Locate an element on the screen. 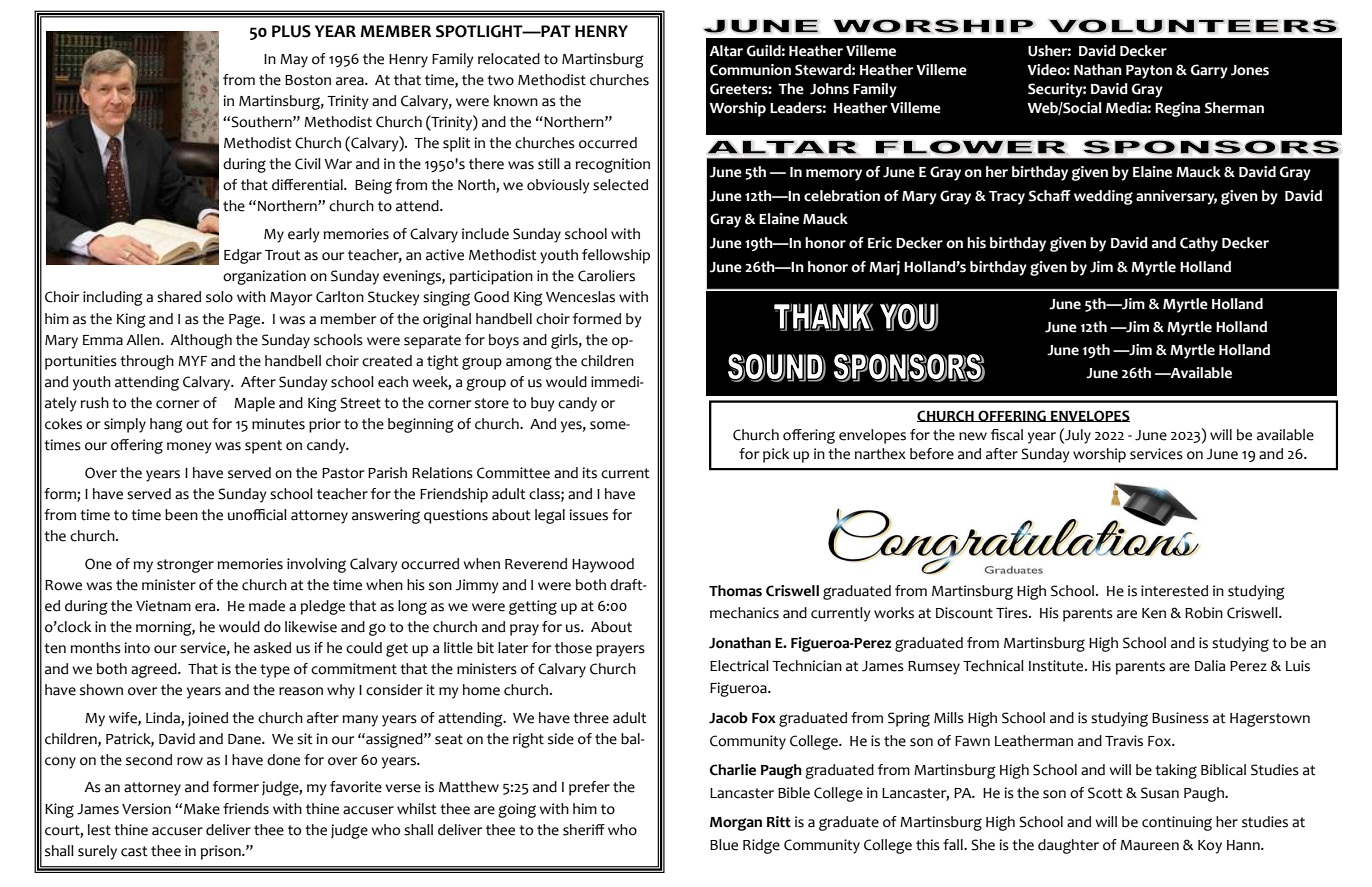 The image size is (1372, 887). Make is located at coordinates (202, 809).
